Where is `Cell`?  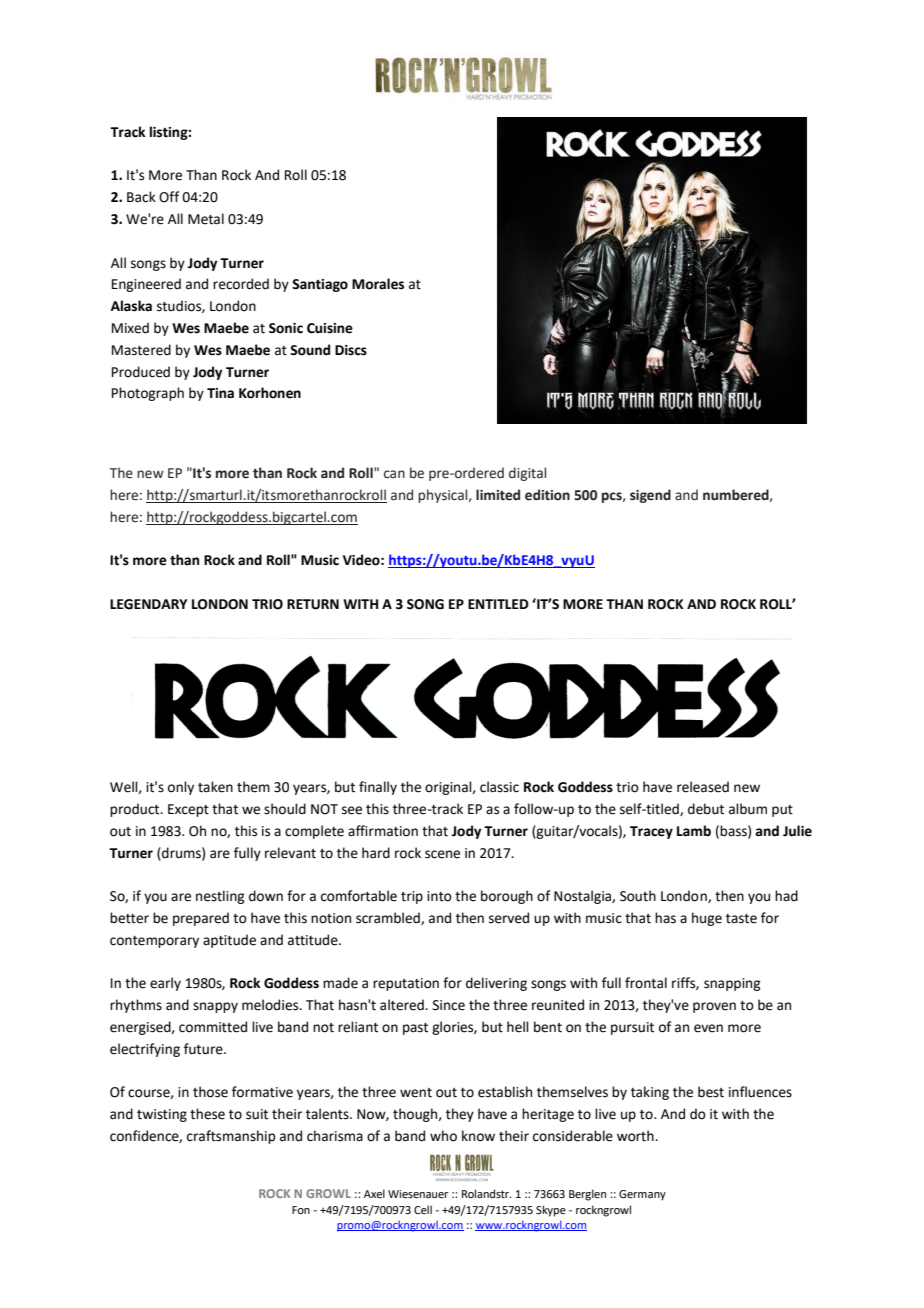 Cell is located at coordinates (423, 1209).
